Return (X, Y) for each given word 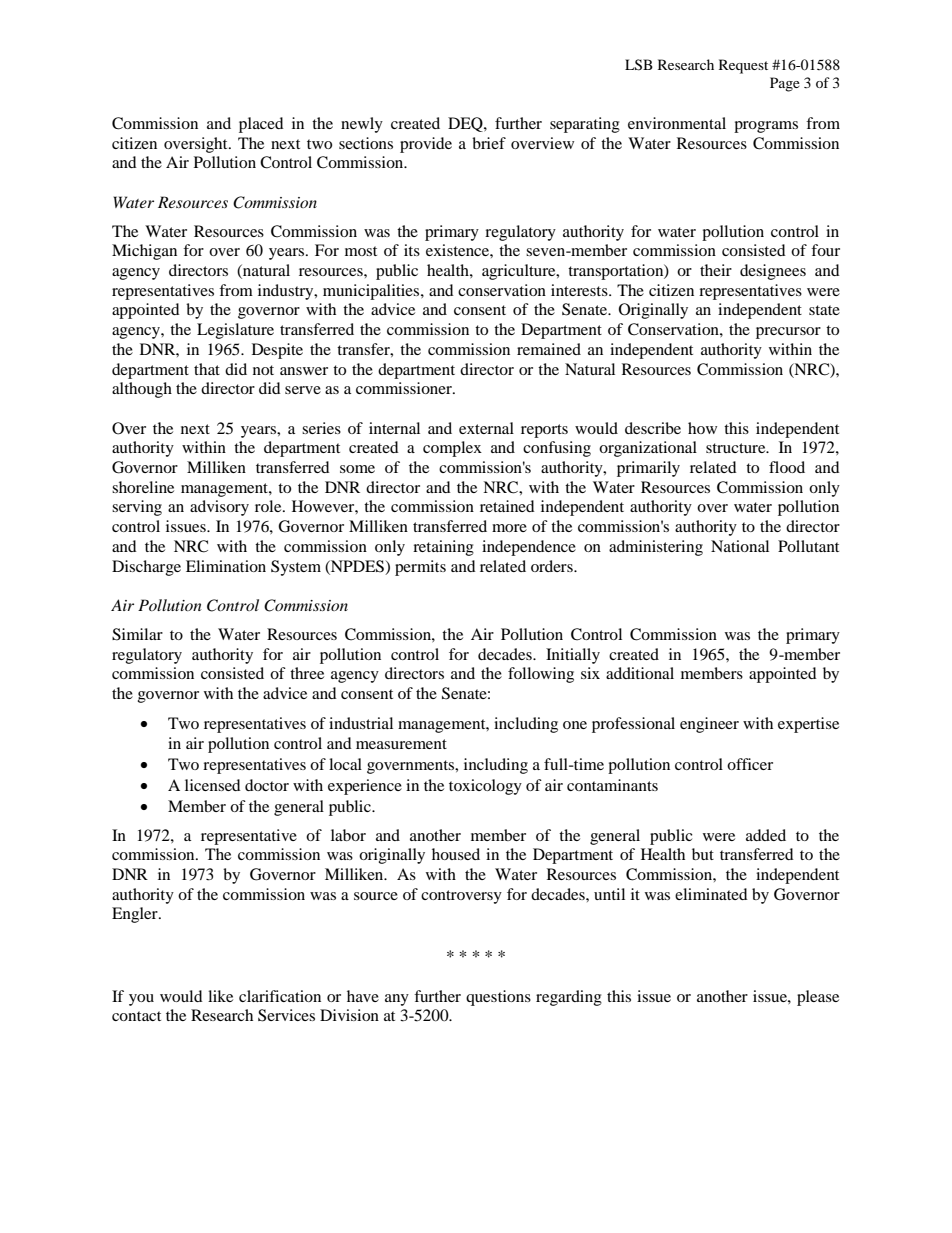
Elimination (226, 566)
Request (743, 66)
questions (498, 998)
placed (261, 125)
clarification (280, 996)
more (509, 528)
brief (489, 143)
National (740, 546)
